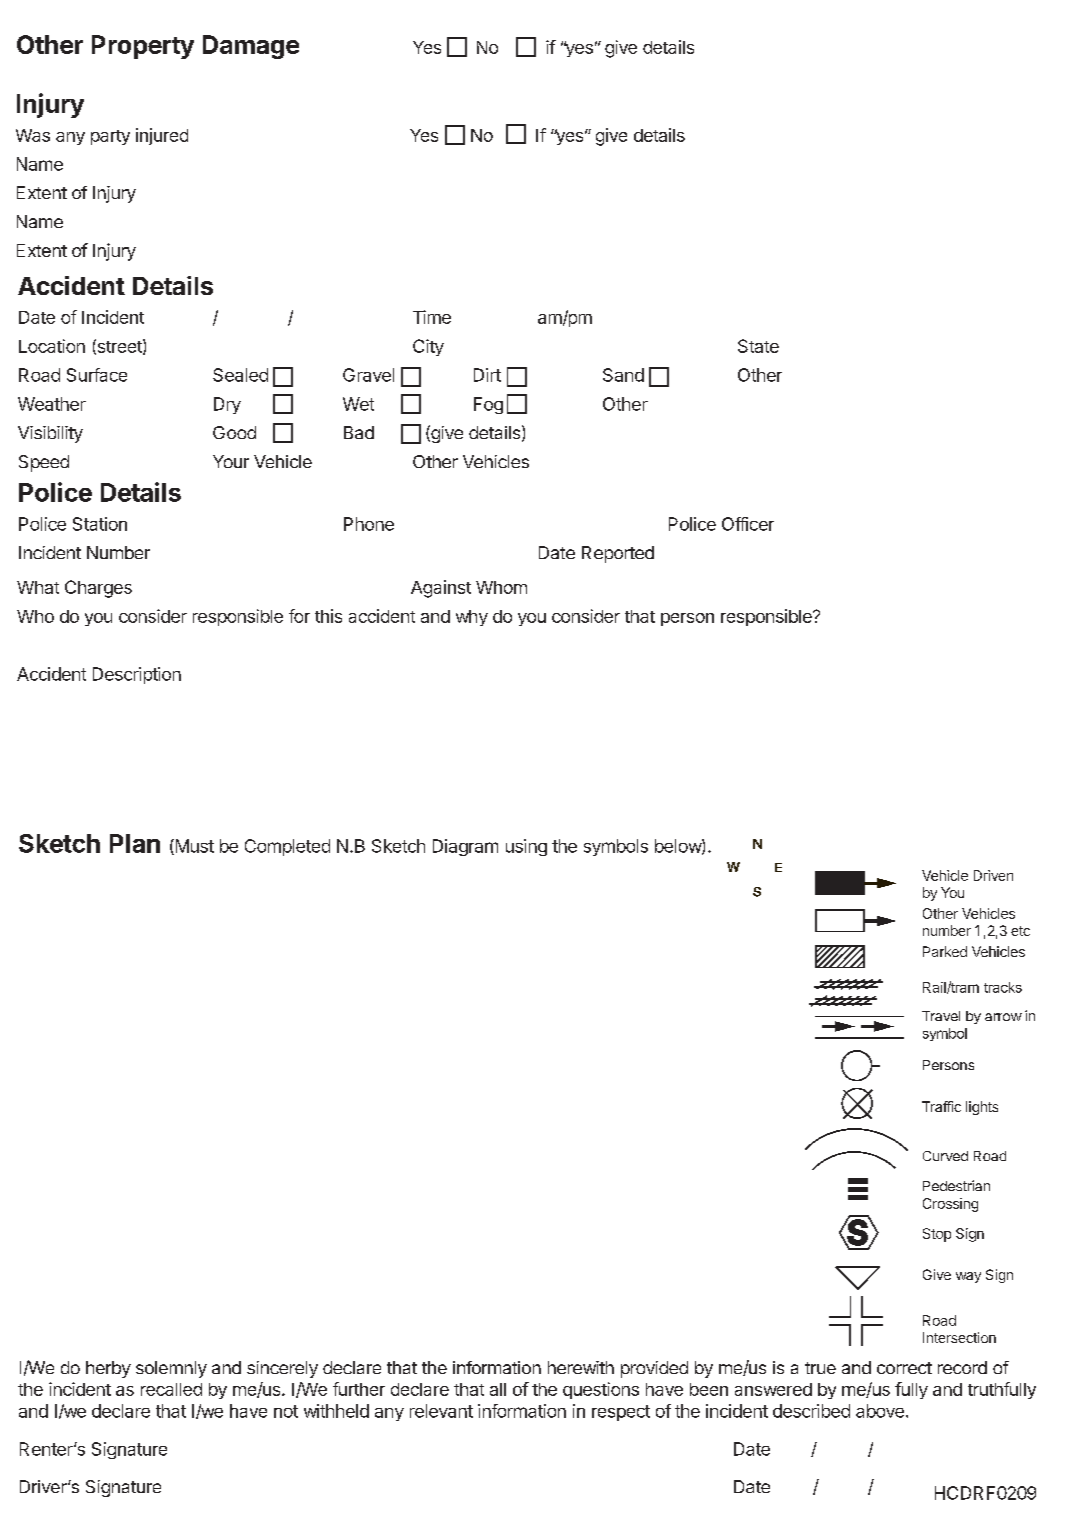  Describe the element at coordinates (251, 47) in the screenshot. I see `Damage` at that location.
